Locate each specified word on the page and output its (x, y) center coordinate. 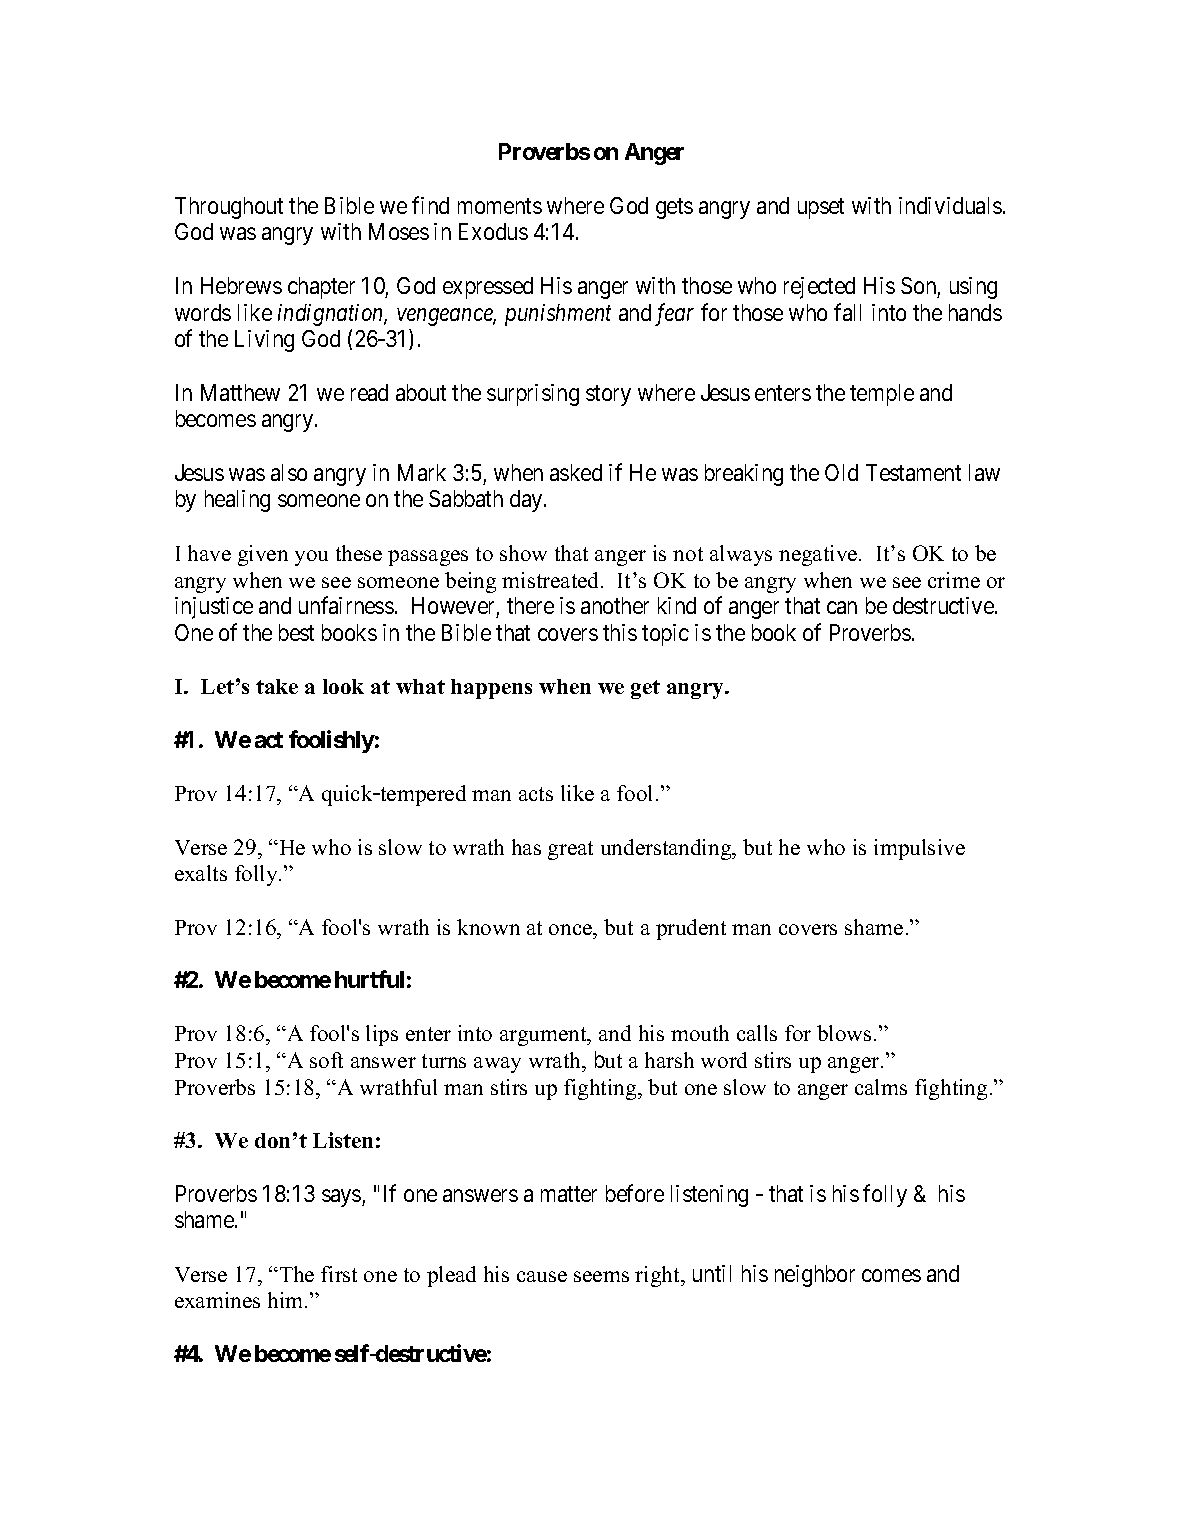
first (339, 1274)
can (842, 608)
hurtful (369, 979)
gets (674, 208)
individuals (950, 205)
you (311, 558)
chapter (321, 288)
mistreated (552, 580)
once (572, 929)
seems (601, 1276)
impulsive (919, 849)
